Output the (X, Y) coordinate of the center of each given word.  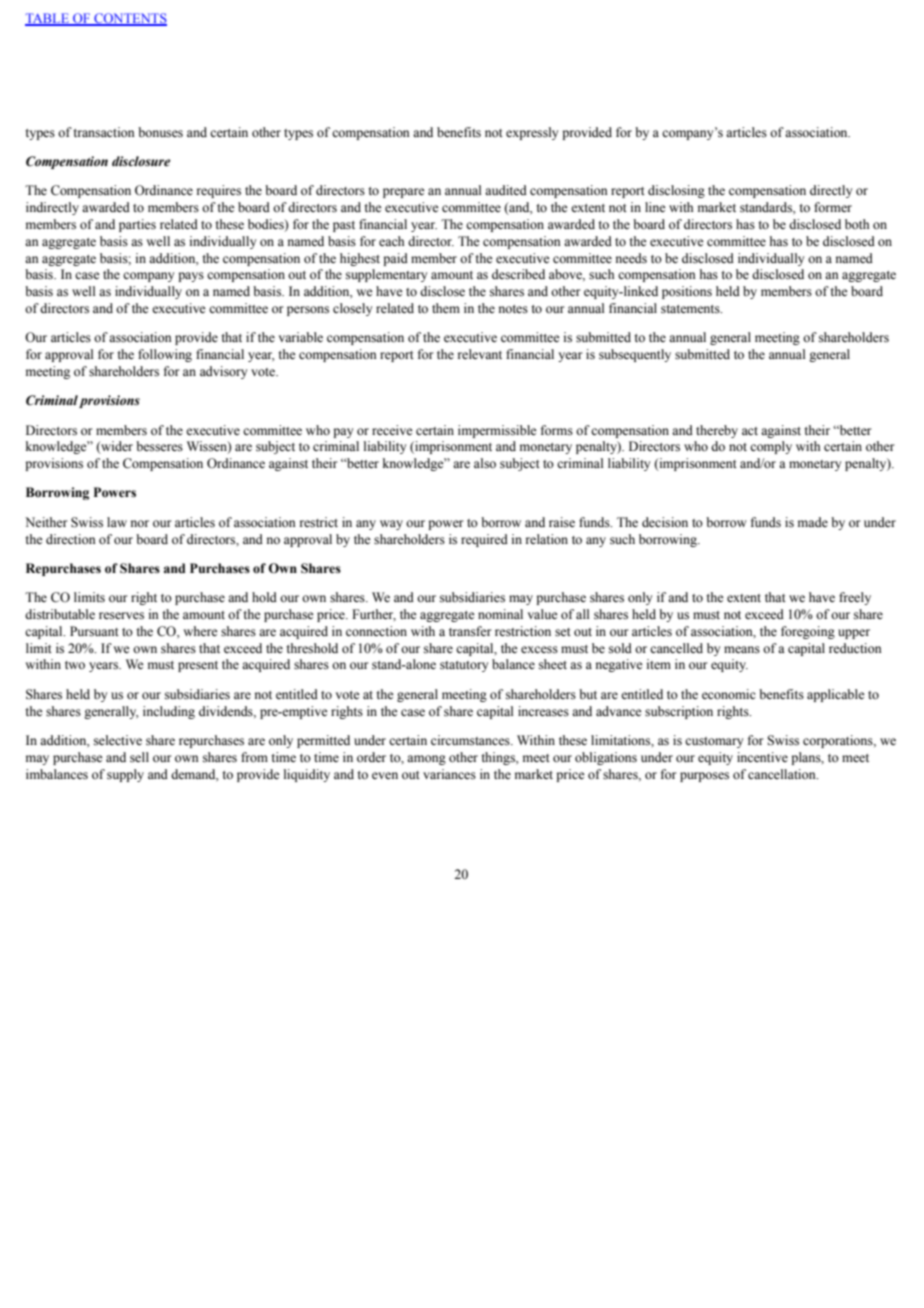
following (165, 355)
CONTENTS (129, 19)
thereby (717, 431)
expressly (532, 133)
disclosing (676, 191)
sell (139, 757)
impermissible (497, 431)
